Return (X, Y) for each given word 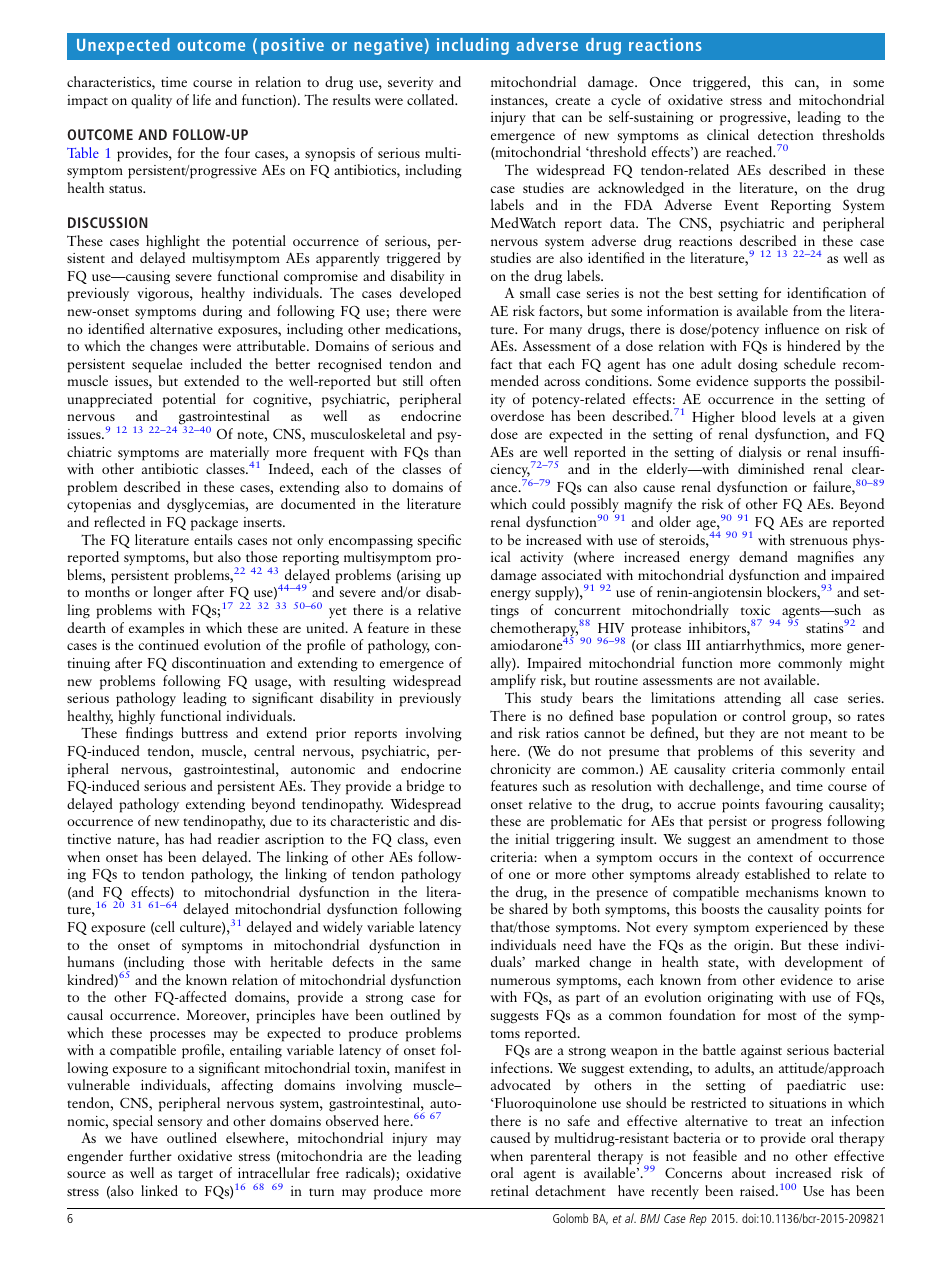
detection (786, 134)
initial (532, 838)
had (201, 838)
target (195, 1176)
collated (432, 99)
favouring (794, 805)
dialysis (760, 453)
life (202, 99)
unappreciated (109, 400)
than (448, 451)
